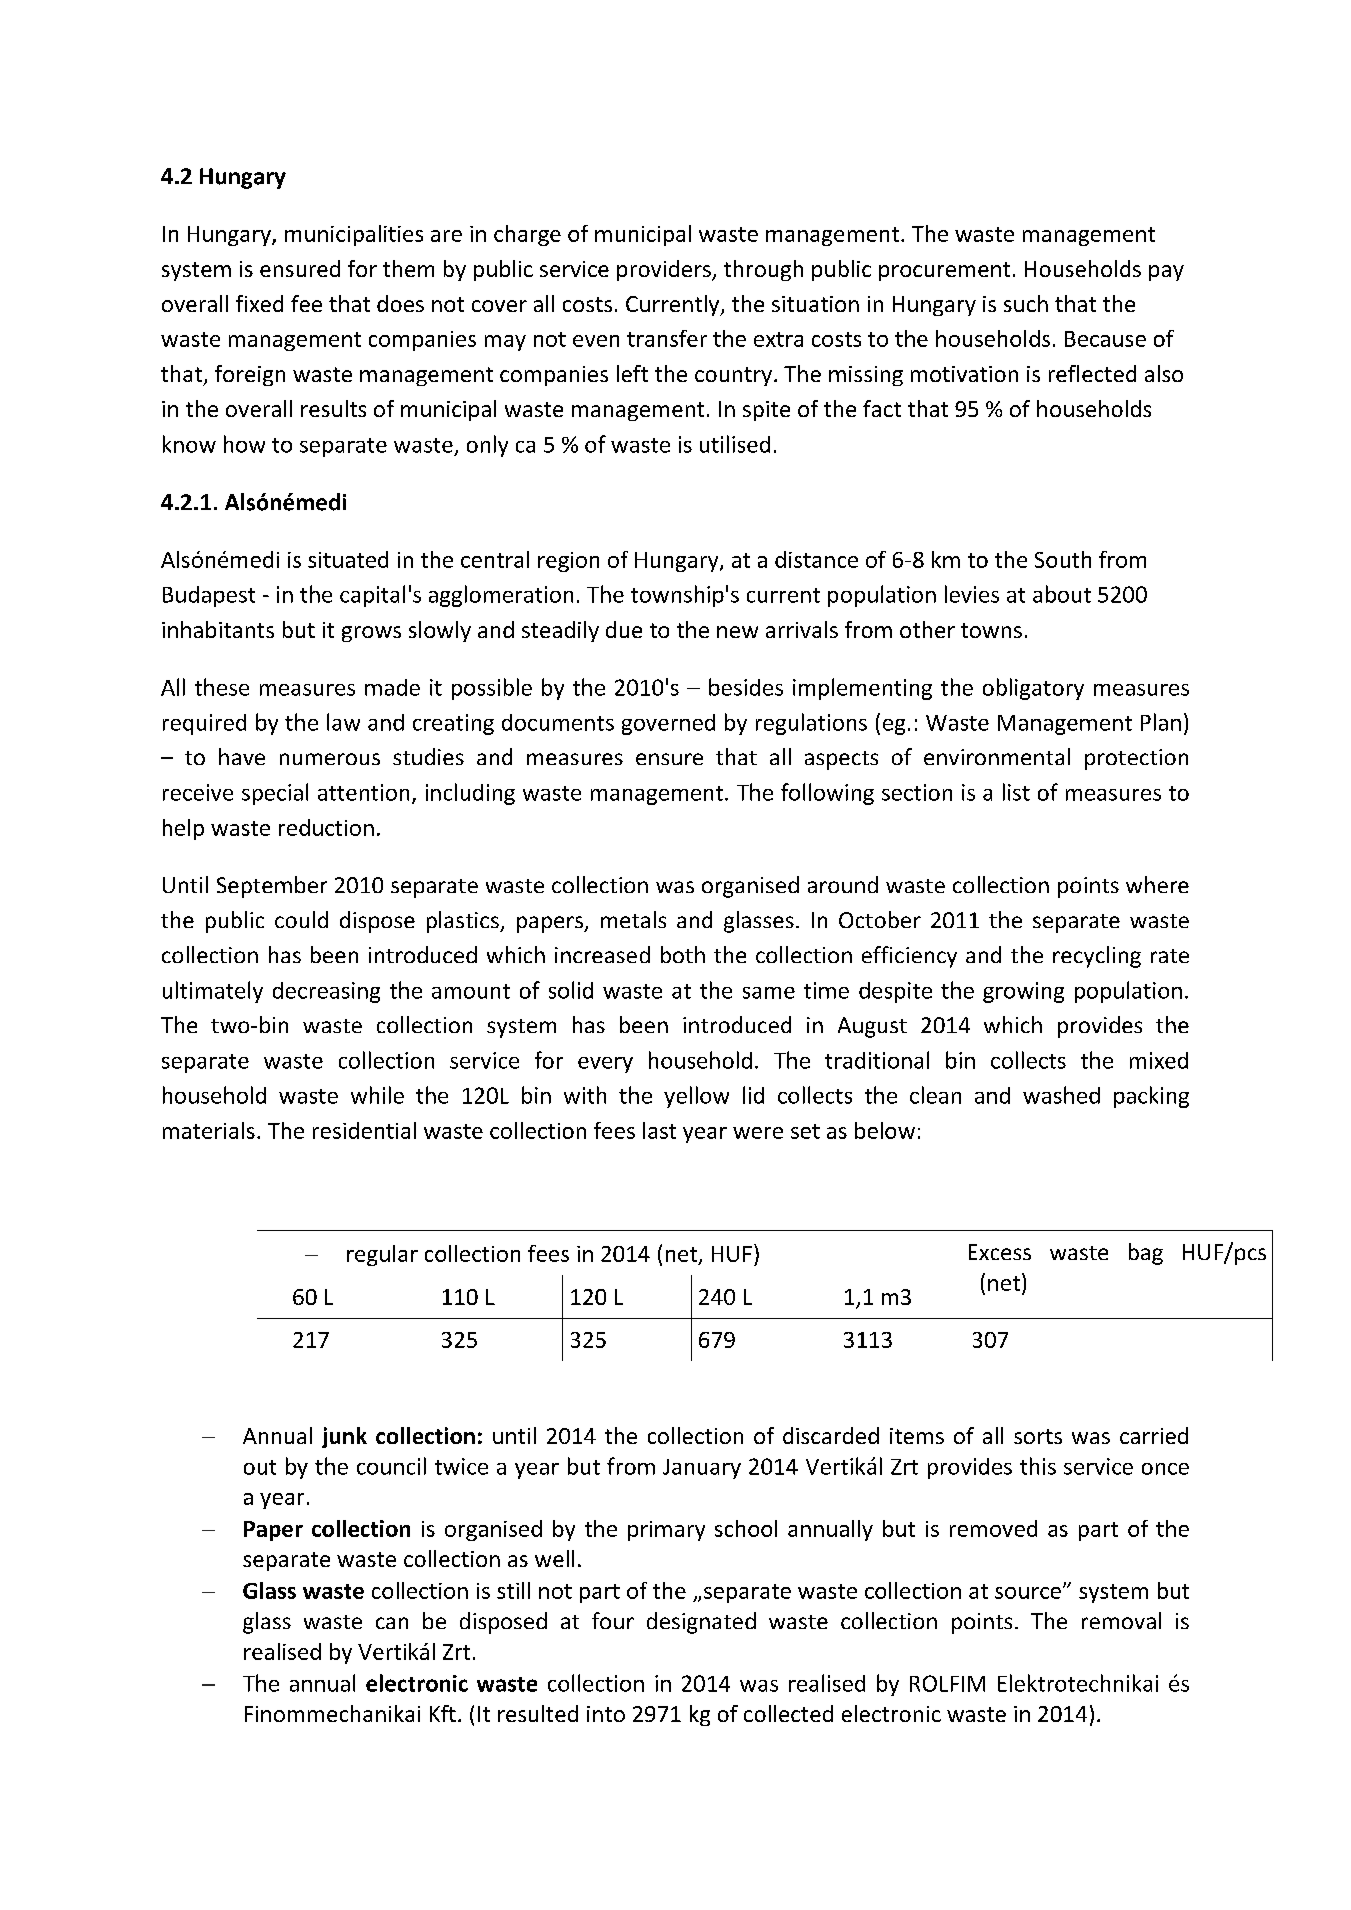 The image size is (1351, 1910). Describe the element at coordinates (668, 724) in the image. I see `governed` at that location.
